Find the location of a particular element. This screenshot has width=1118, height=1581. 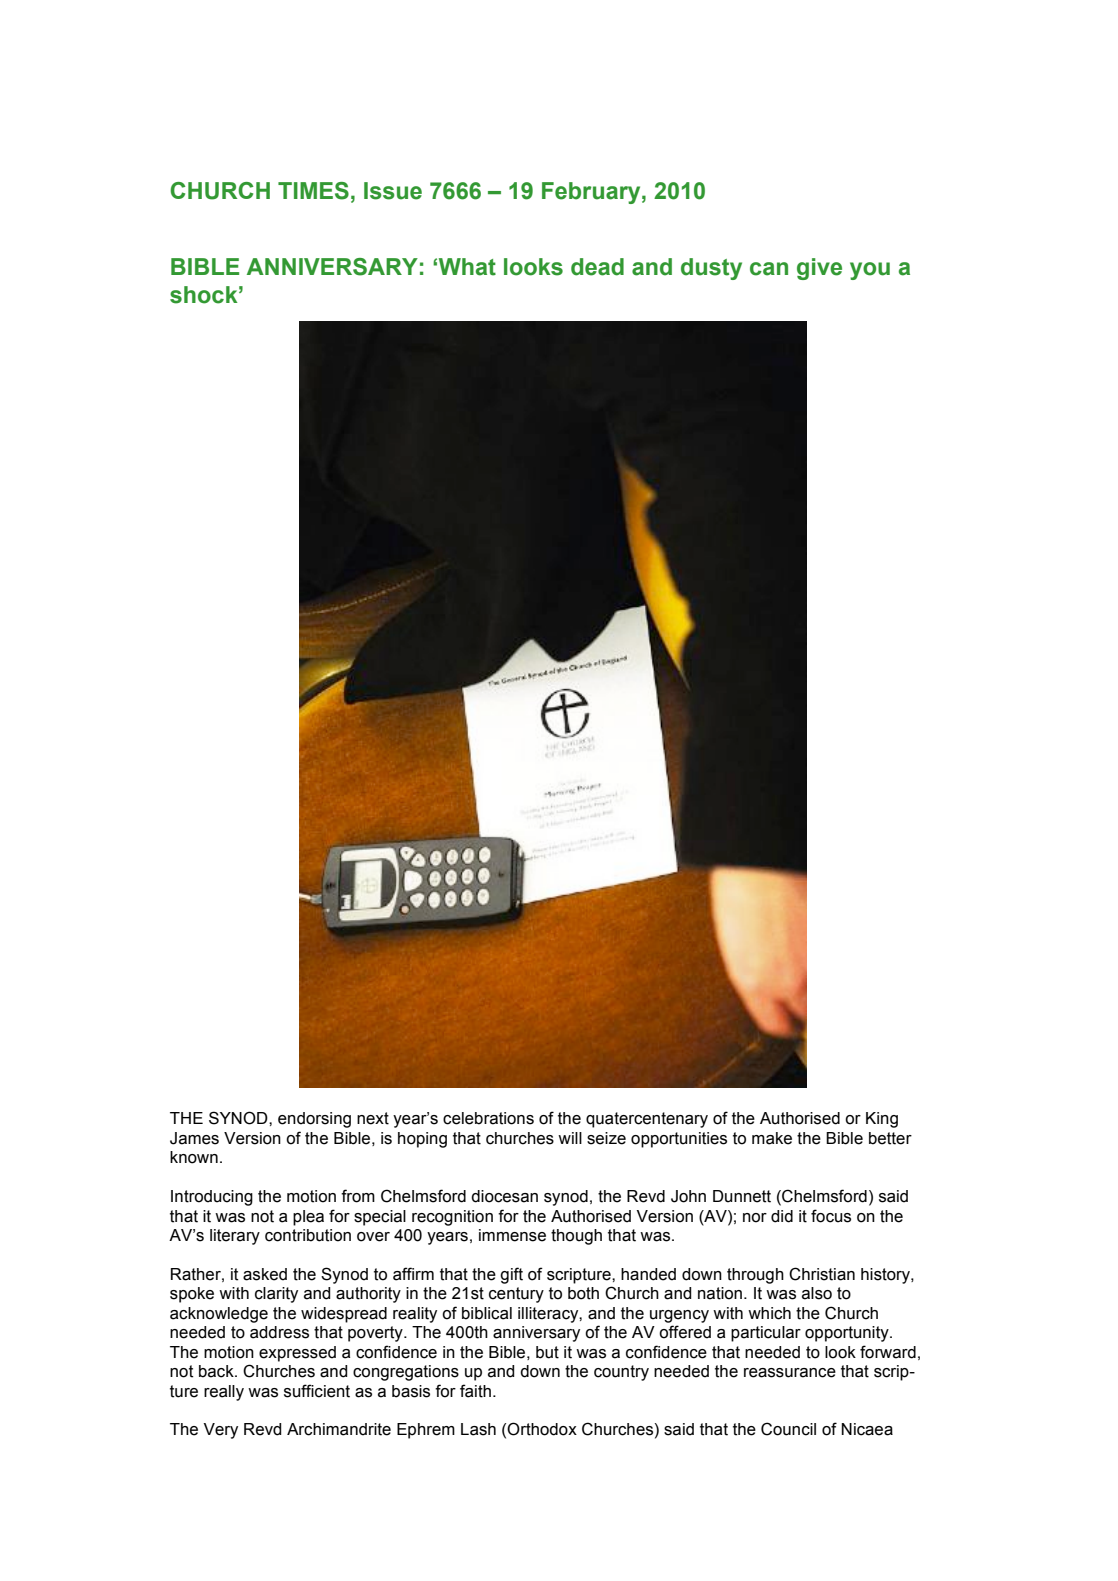

celebrations is located at coordinates (488, 1118).
